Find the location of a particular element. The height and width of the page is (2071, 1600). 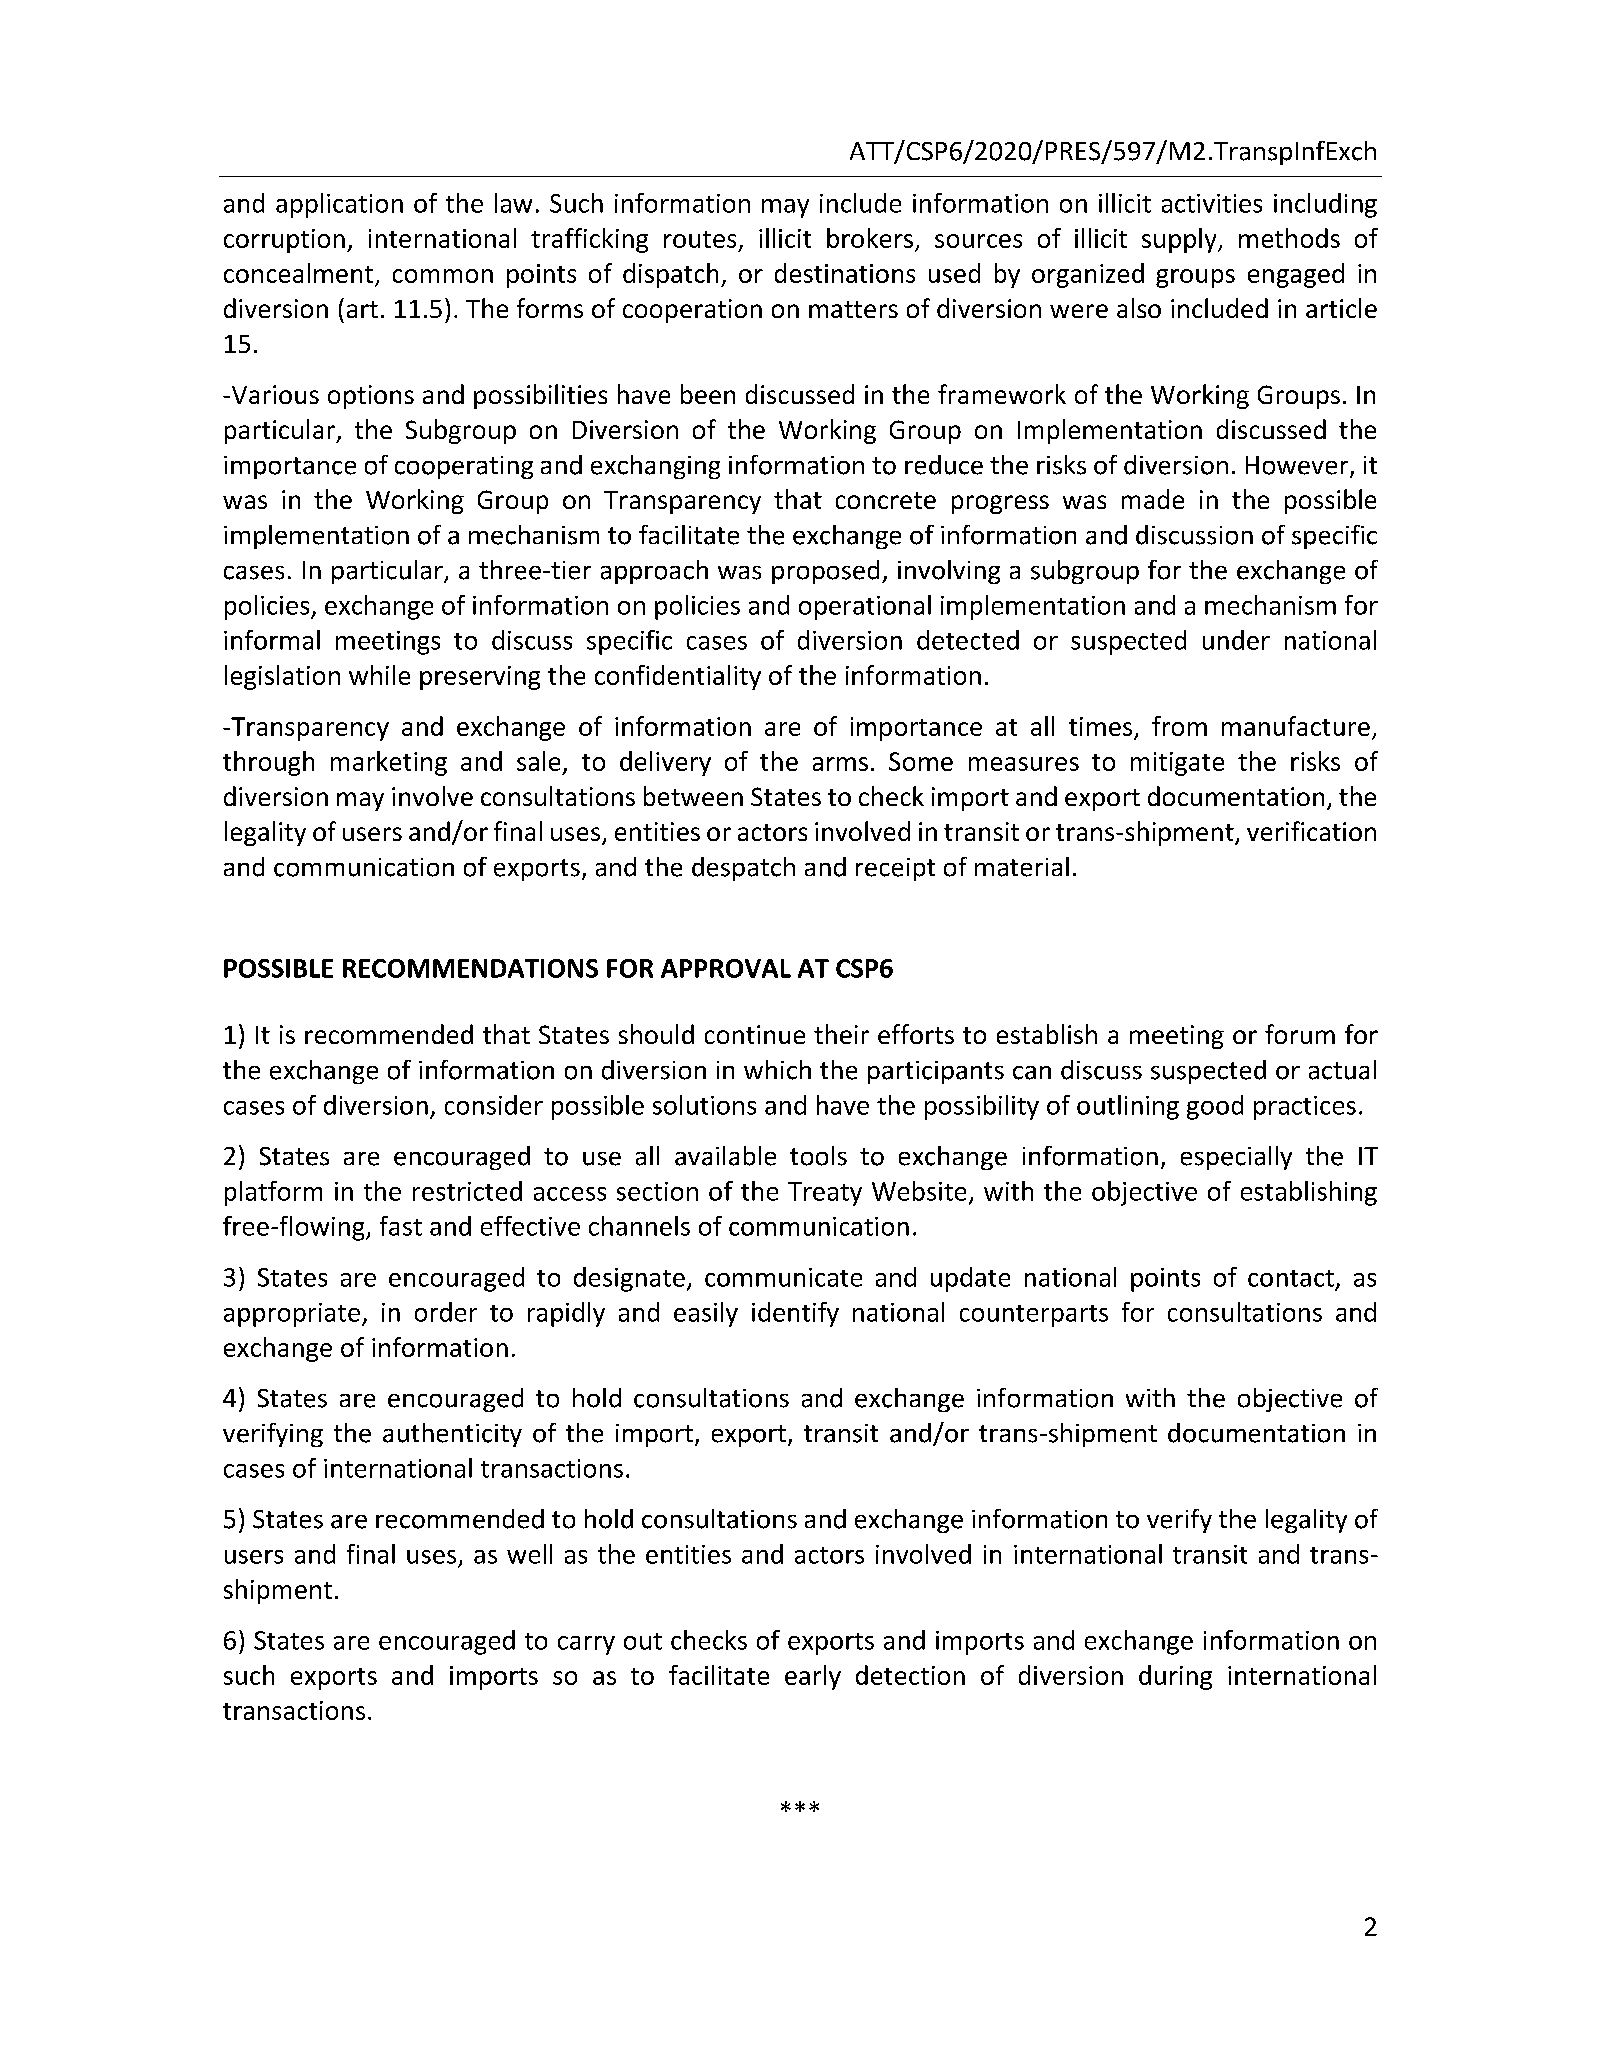

supply is located at coordinates (1180, 240).
